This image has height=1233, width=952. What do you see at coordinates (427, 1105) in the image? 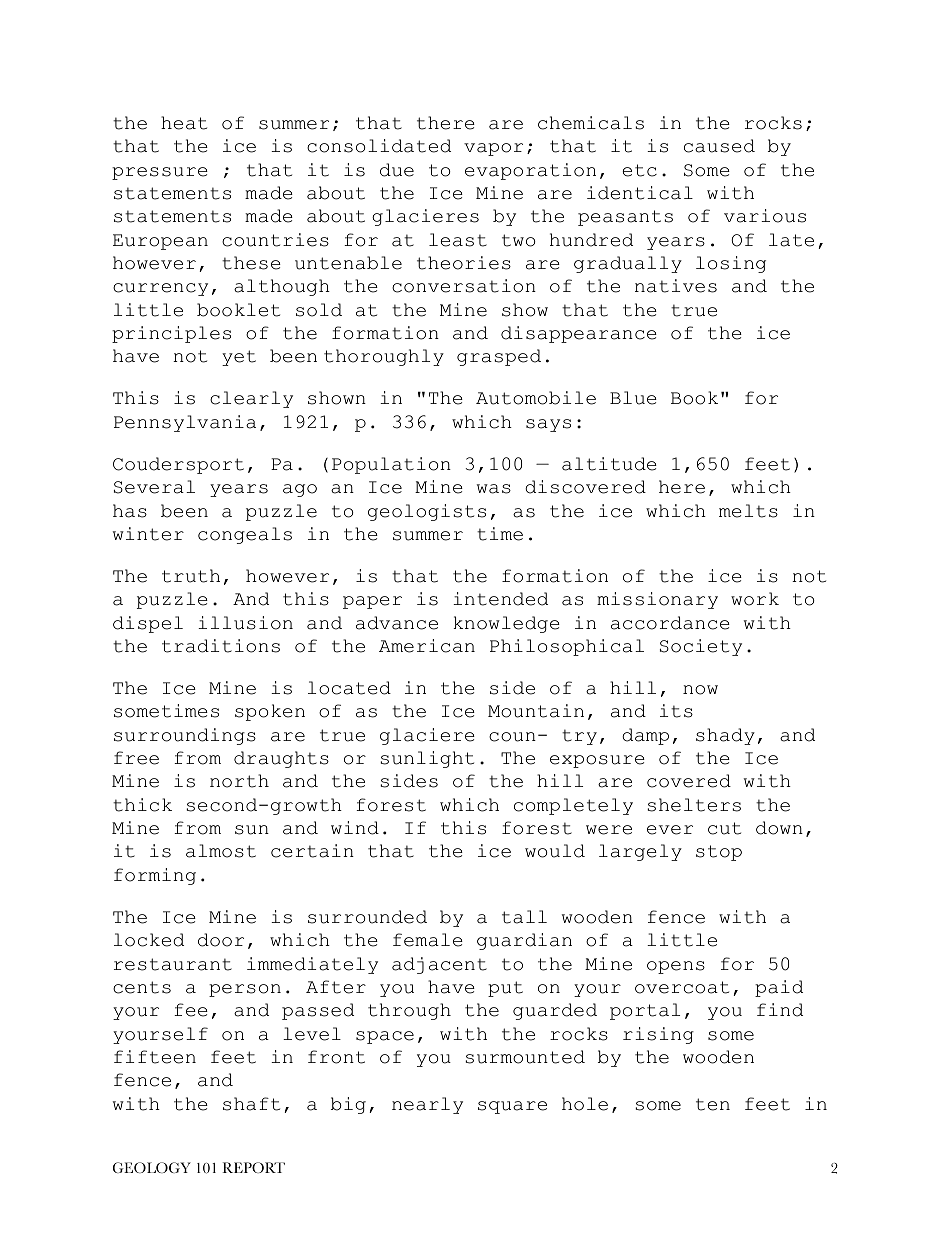
I see `nearly` at bounding box center [427, 1105].
